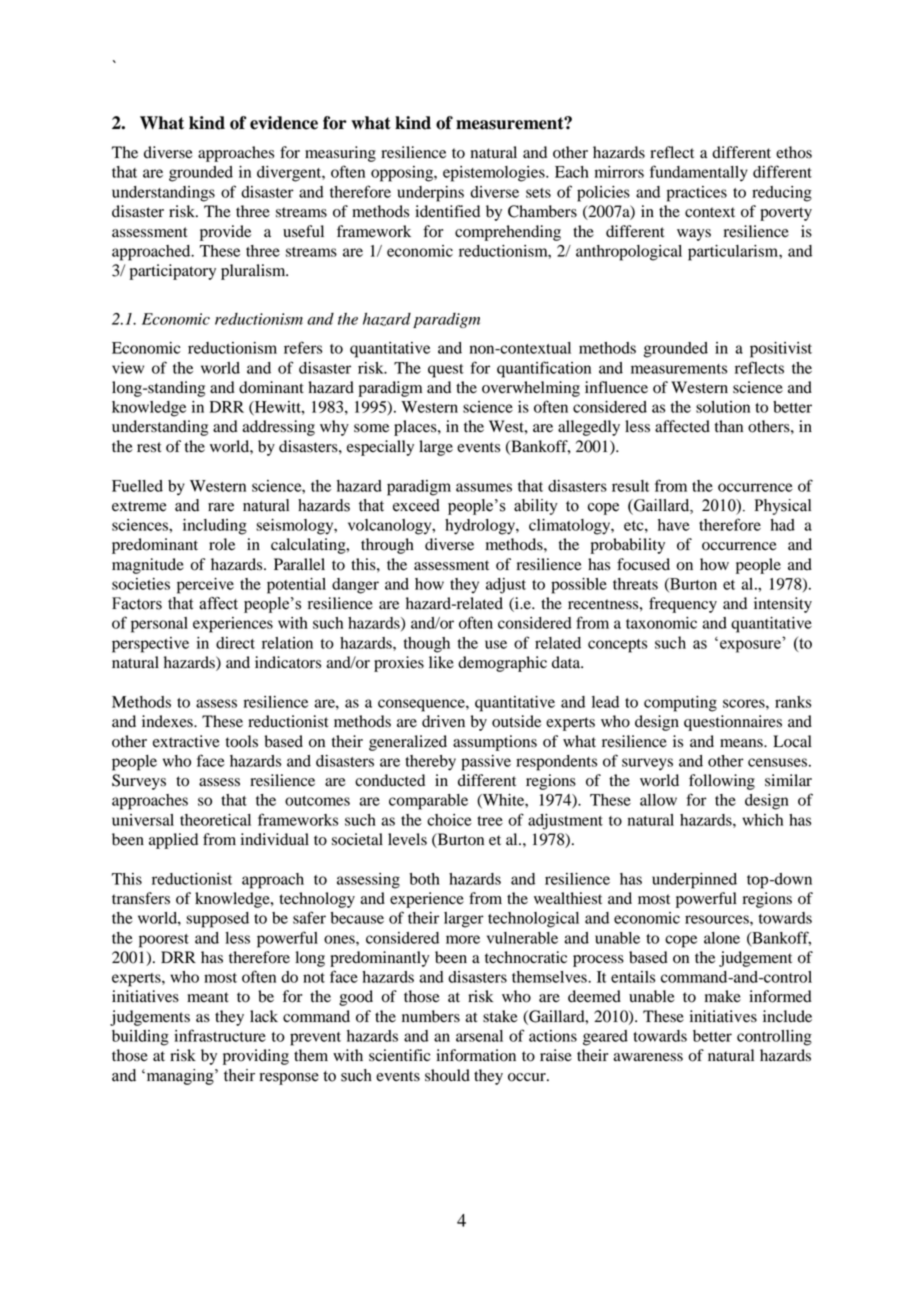  Describe the element at coordinates (430, 194) in the image. I see `underpins` at that location.
